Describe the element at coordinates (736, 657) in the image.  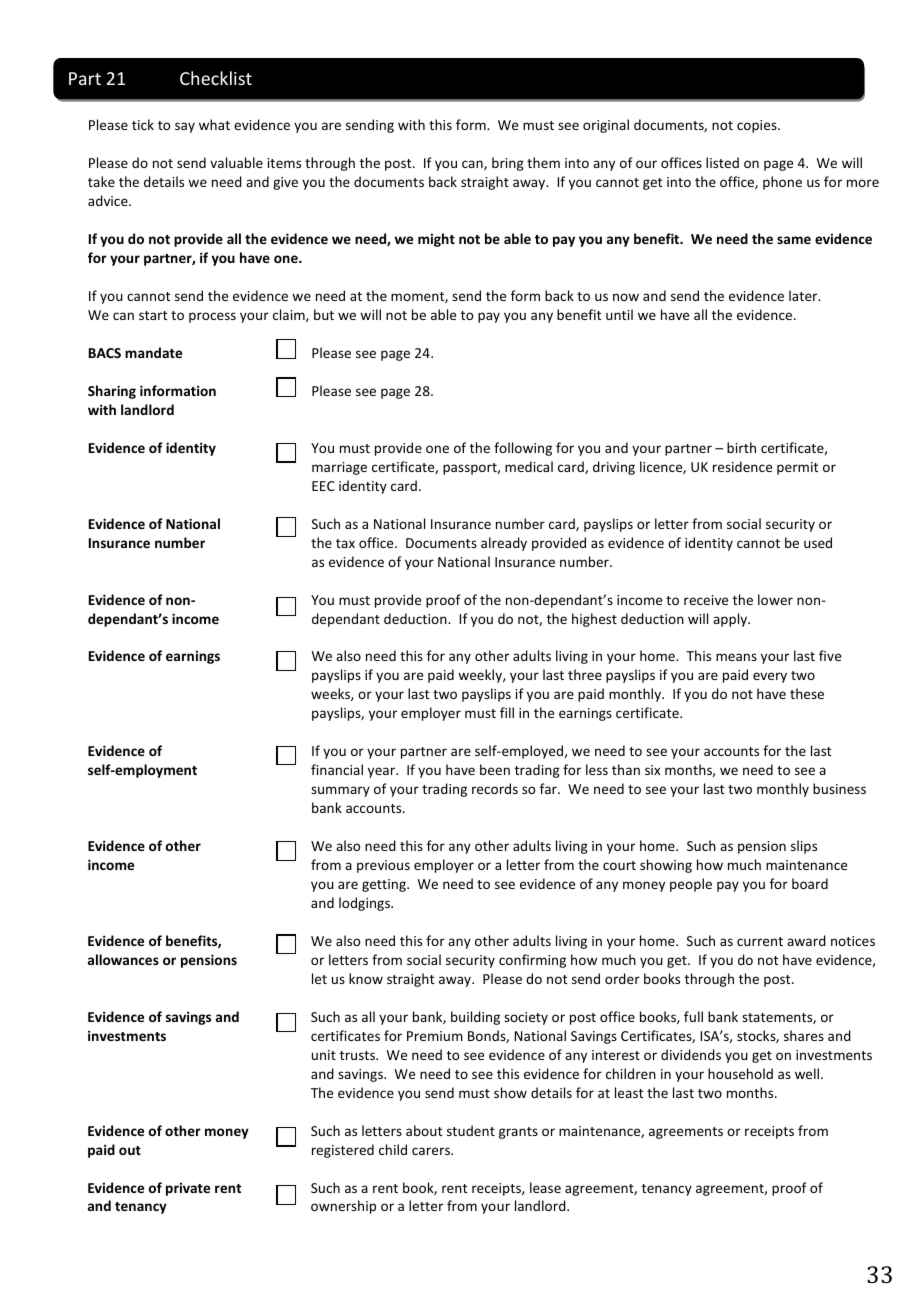
I see `means` at that location.
